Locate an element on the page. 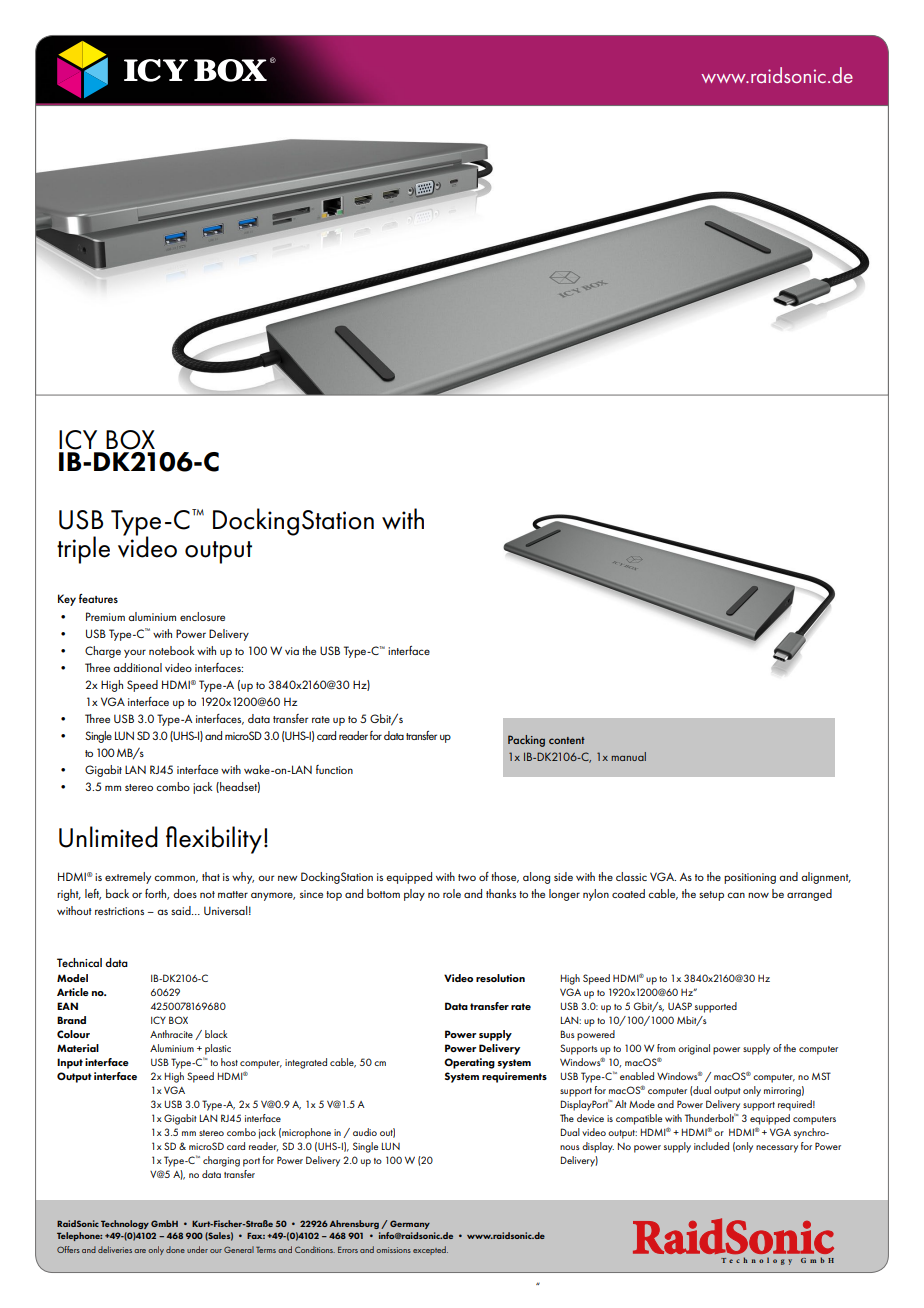 This document has width=924, height=1308. via is located at coordinates (292, 651).
